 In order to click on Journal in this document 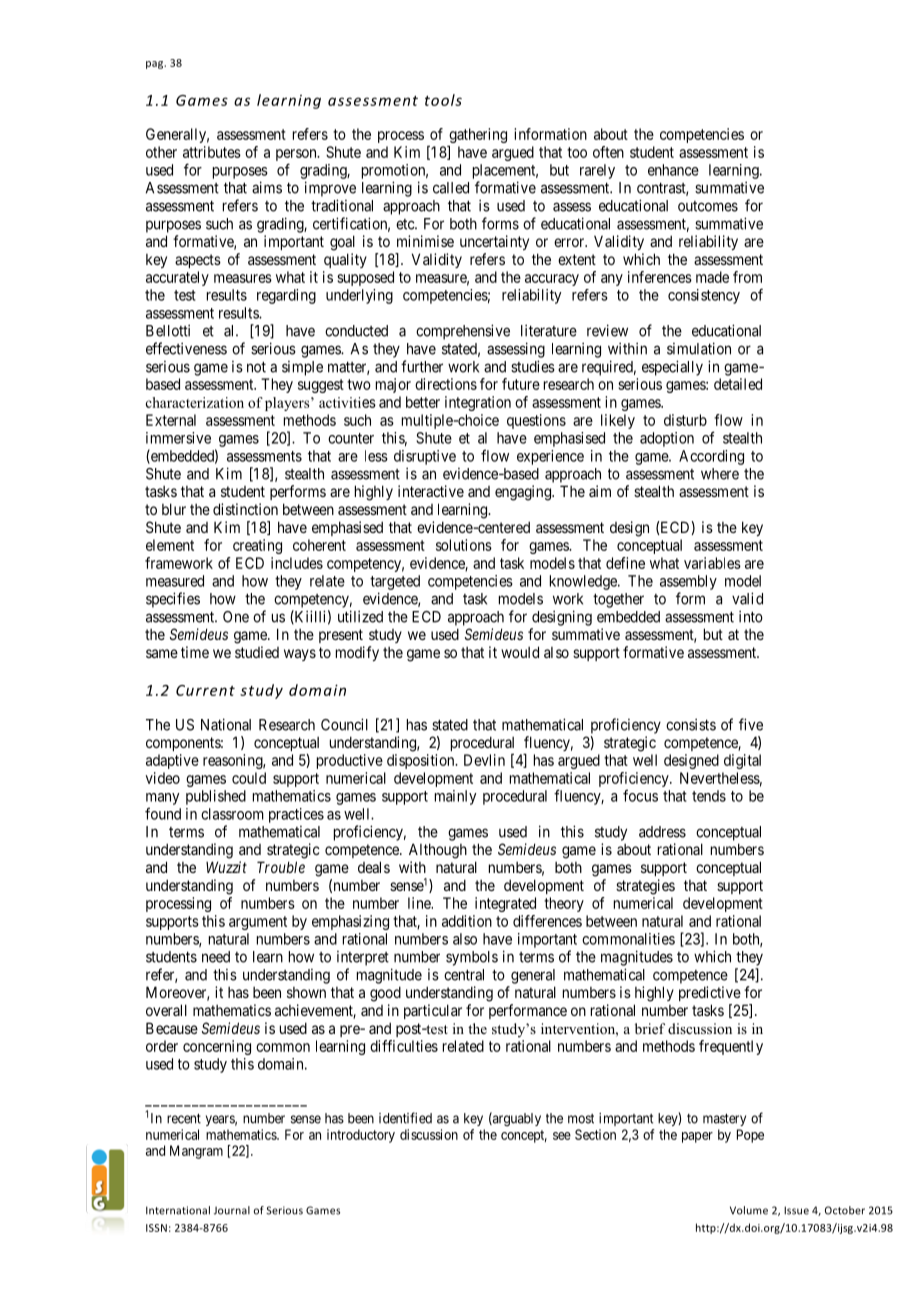, I will do `click(232, 1210)`.
